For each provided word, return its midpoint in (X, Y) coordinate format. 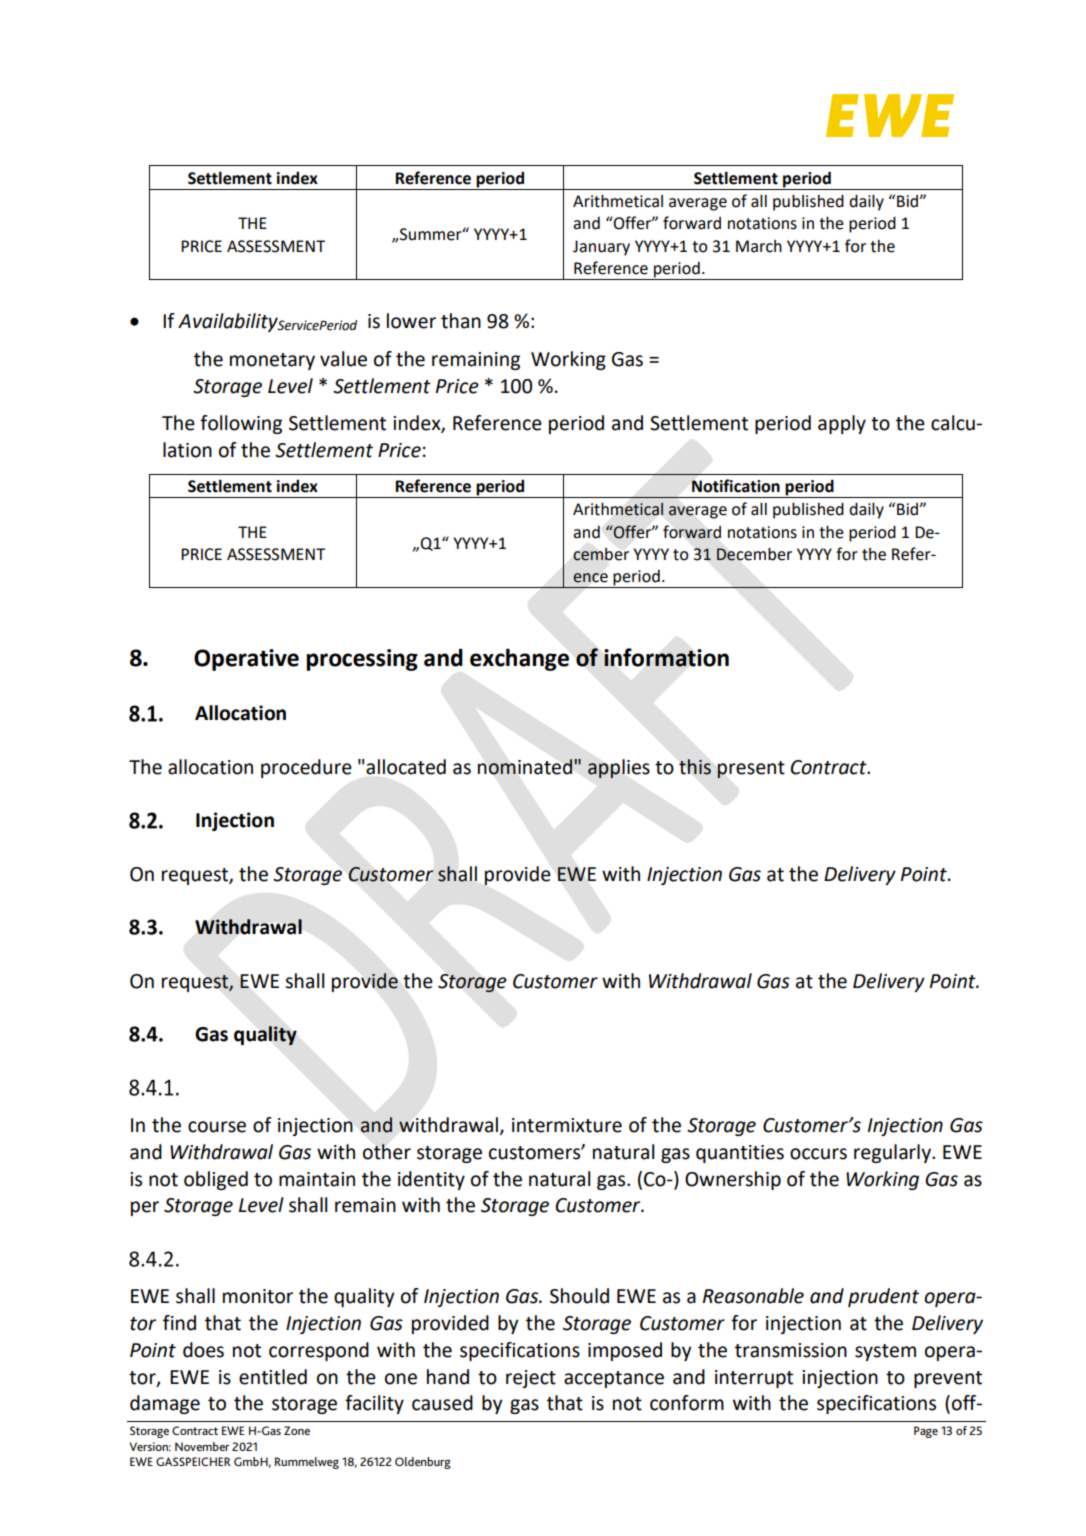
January (601, 248)
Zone (297, 1430)
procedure (306, 768)
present (751, 770)
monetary (272, 361)
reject (531, 1379)
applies (619, 769)
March (759, 246)
